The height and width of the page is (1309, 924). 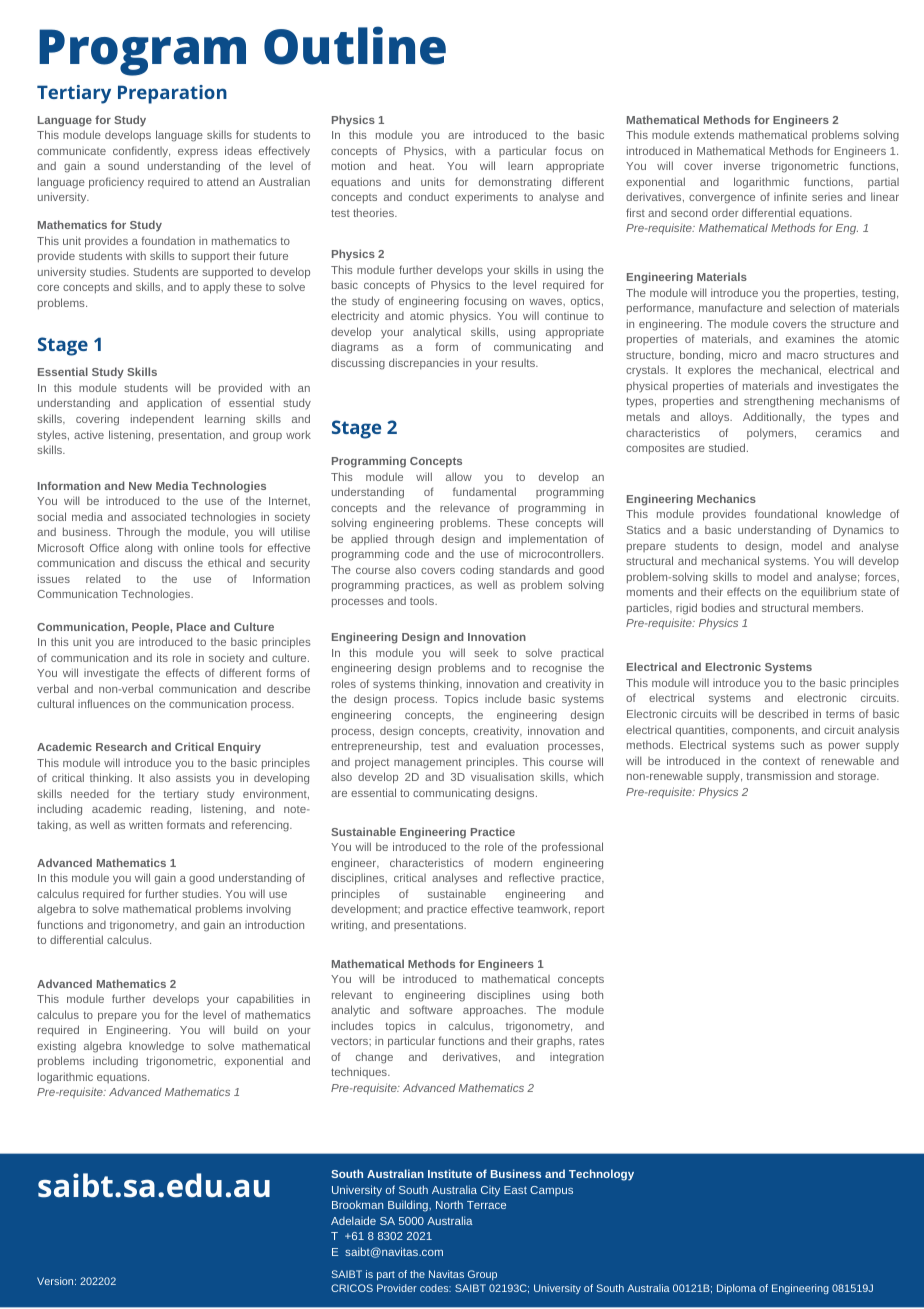 What do you see at coordinates (353, 1220) in the page?
I see `Adelaide` at bounding box center [353, 1220].
